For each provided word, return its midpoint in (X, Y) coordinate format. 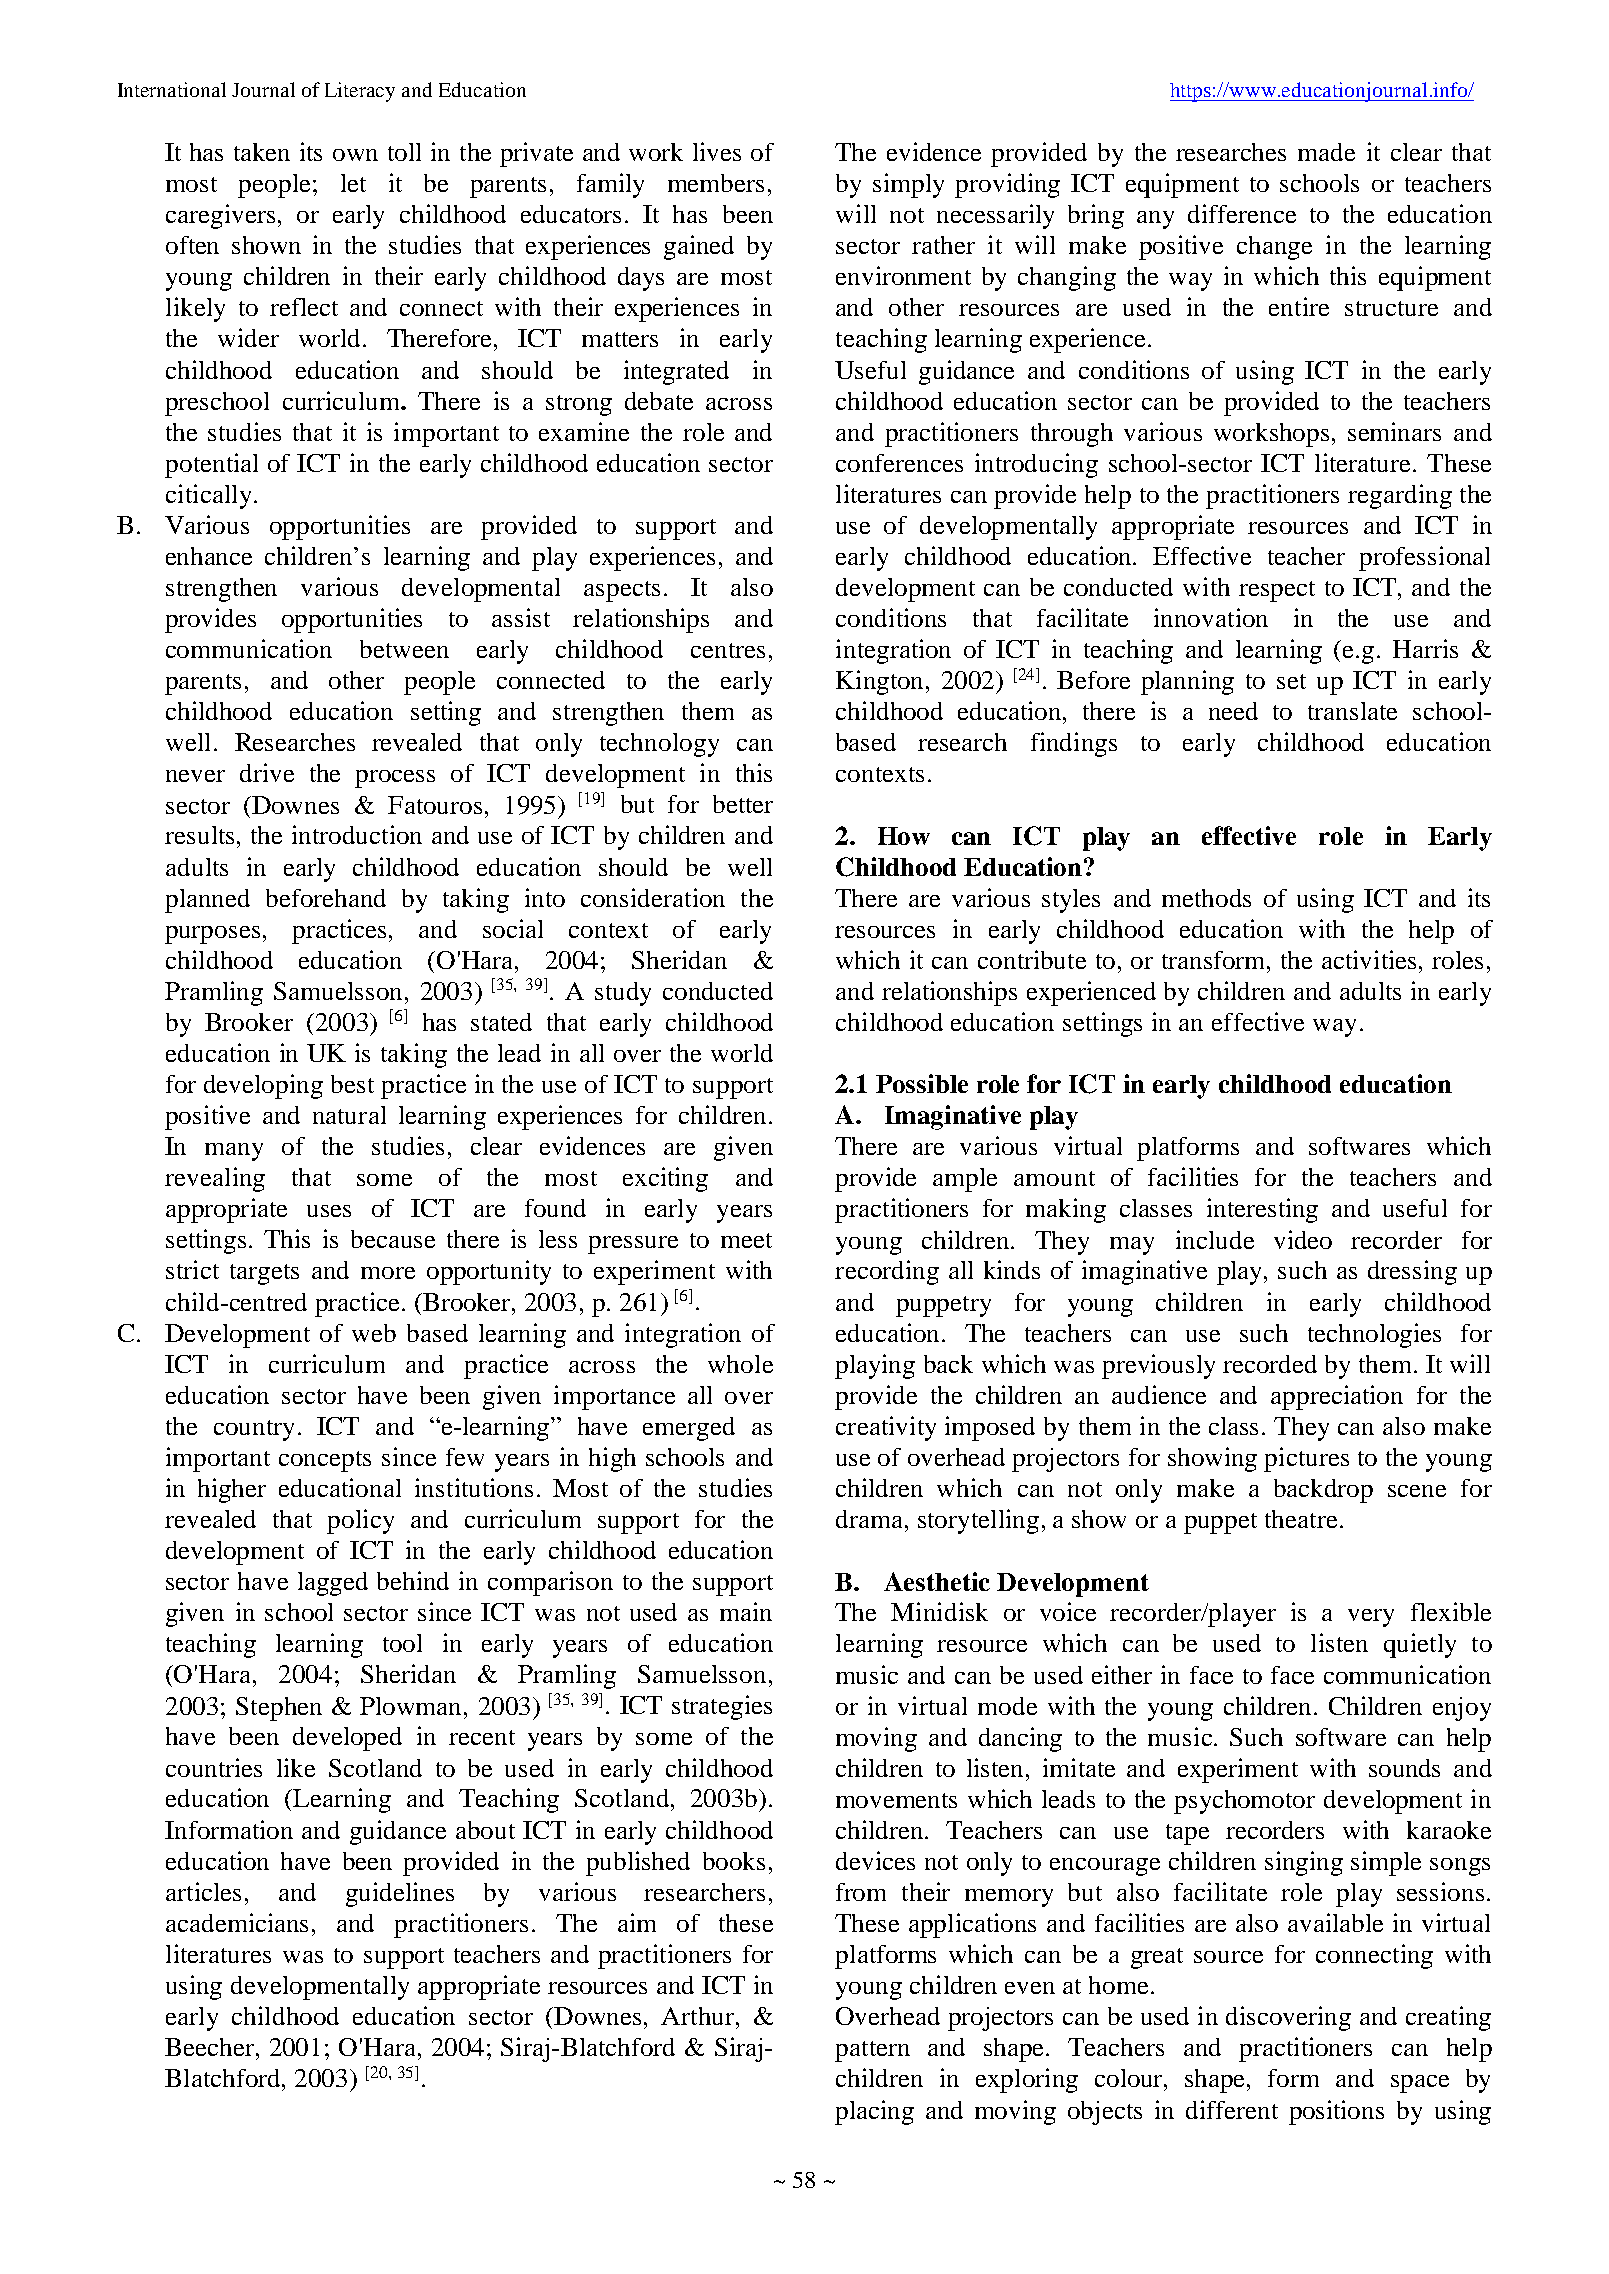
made (1326, 152)
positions (1336, 2112)
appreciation (1337, 1397)
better (743, 804)
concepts (325, 1461)
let (353, 183)
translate (1352, 711)
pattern (872, 2051)
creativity (886, 1428)
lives (717, 151)
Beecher (211, 2047)
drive (267, 772)
